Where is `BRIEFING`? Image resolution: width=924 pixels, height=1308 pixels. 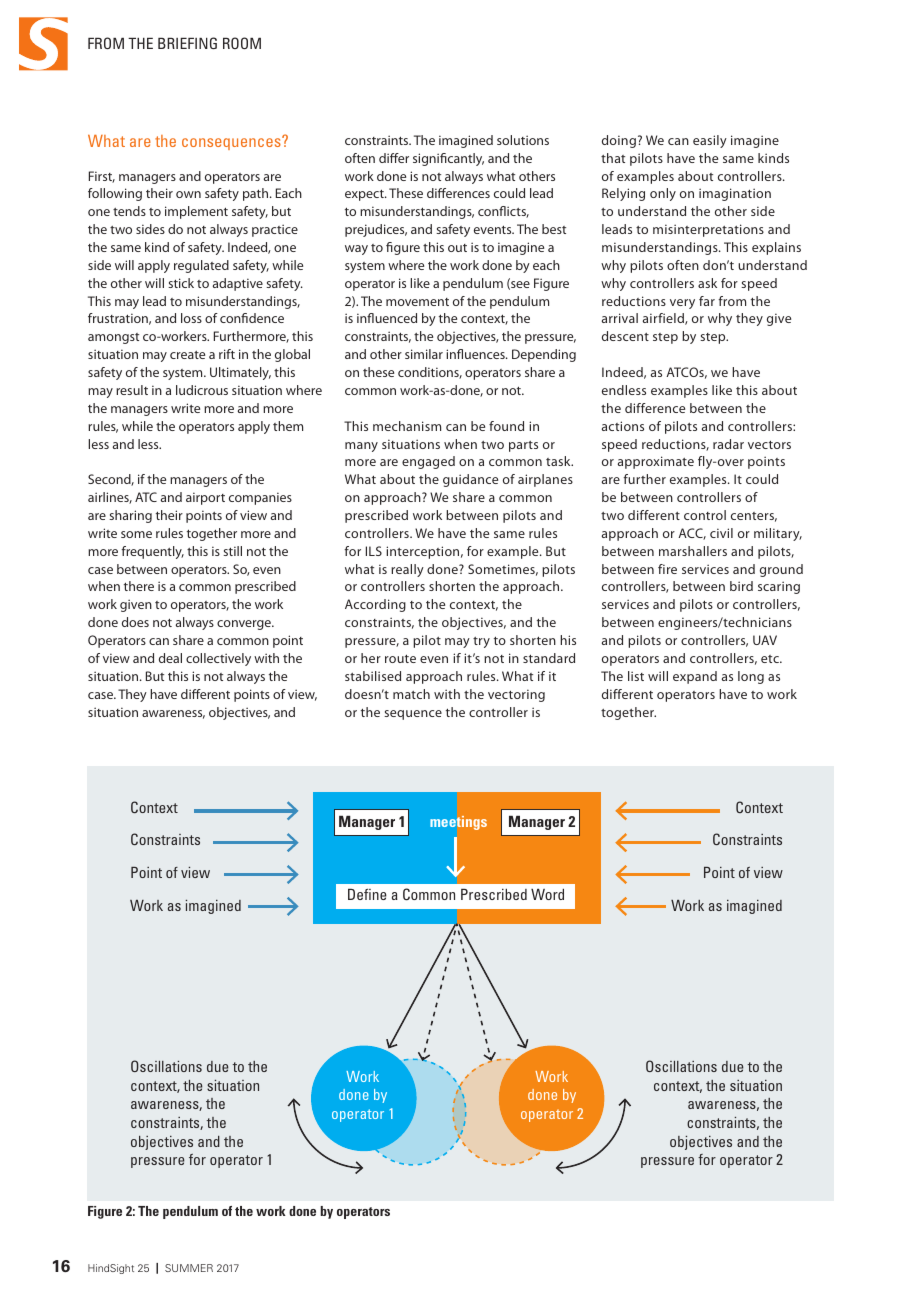 BRIEFING is located at coordinates (187, 43).
